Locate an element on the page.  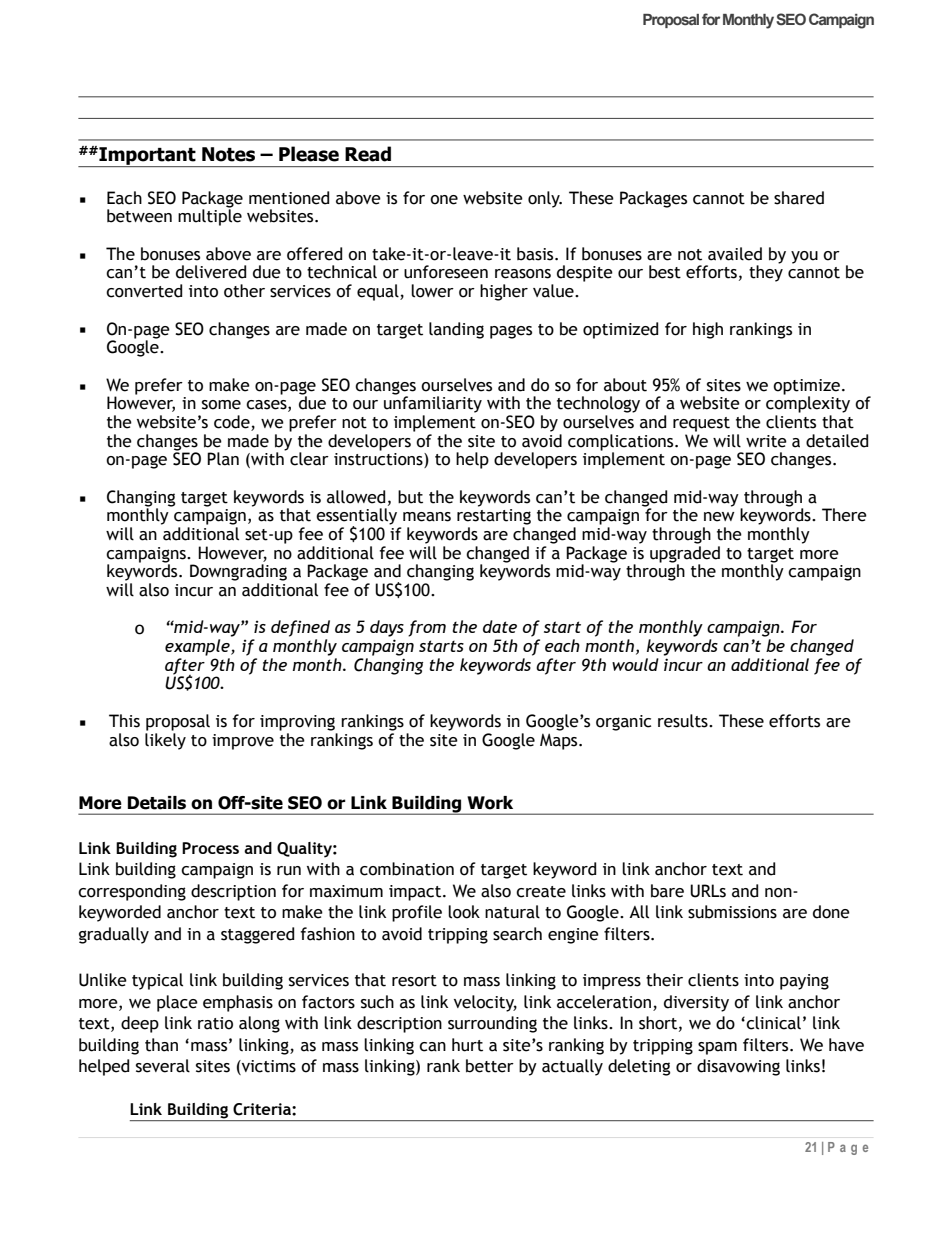
upgraded is located at coordinates (685, 555).
